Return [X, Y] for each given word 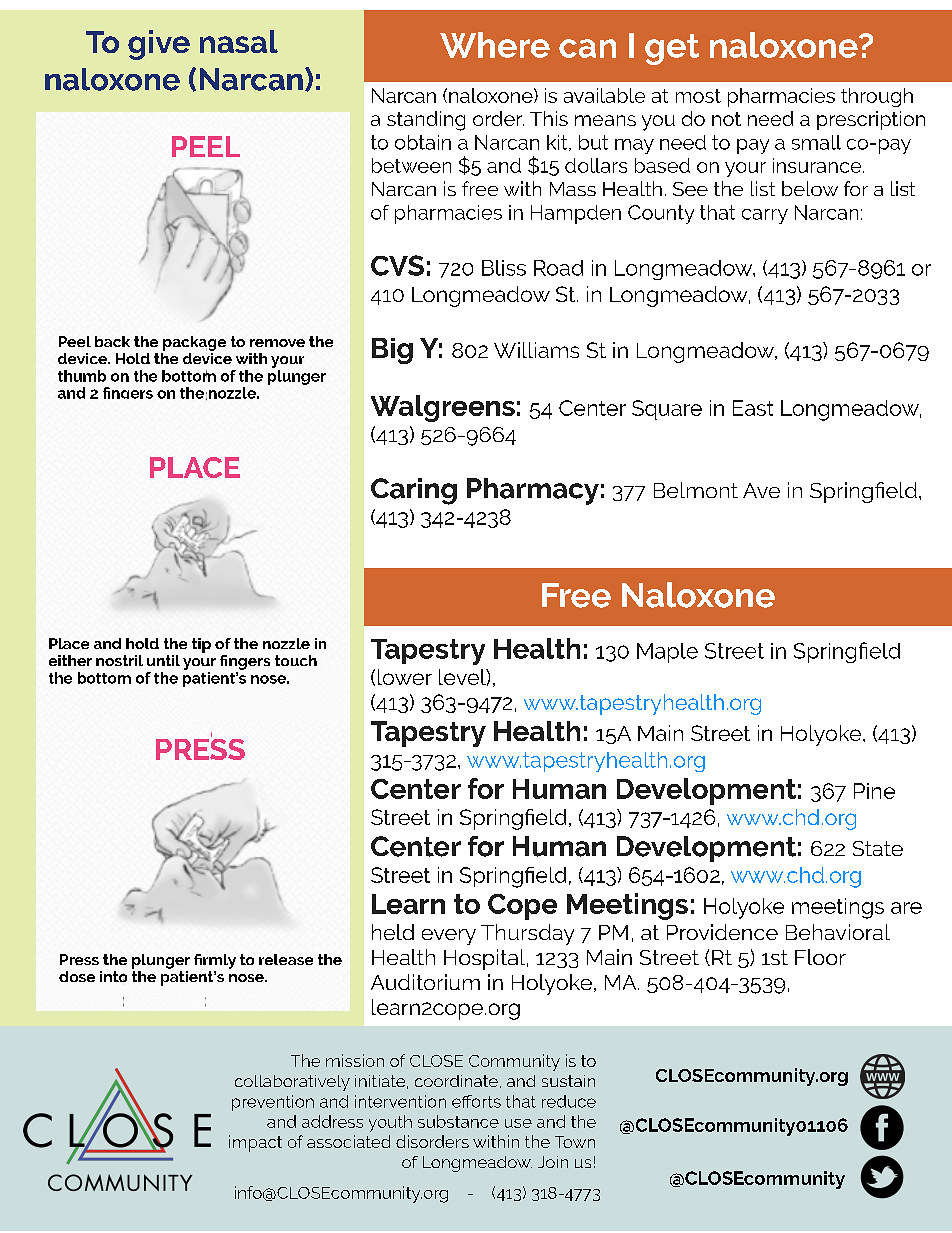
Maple [667, 653]
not [726, 119]
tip [201, 645]
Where [495, 45]
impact [255, 1143]
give [159, 45]
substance [458, 1121]
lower [405, 677]
